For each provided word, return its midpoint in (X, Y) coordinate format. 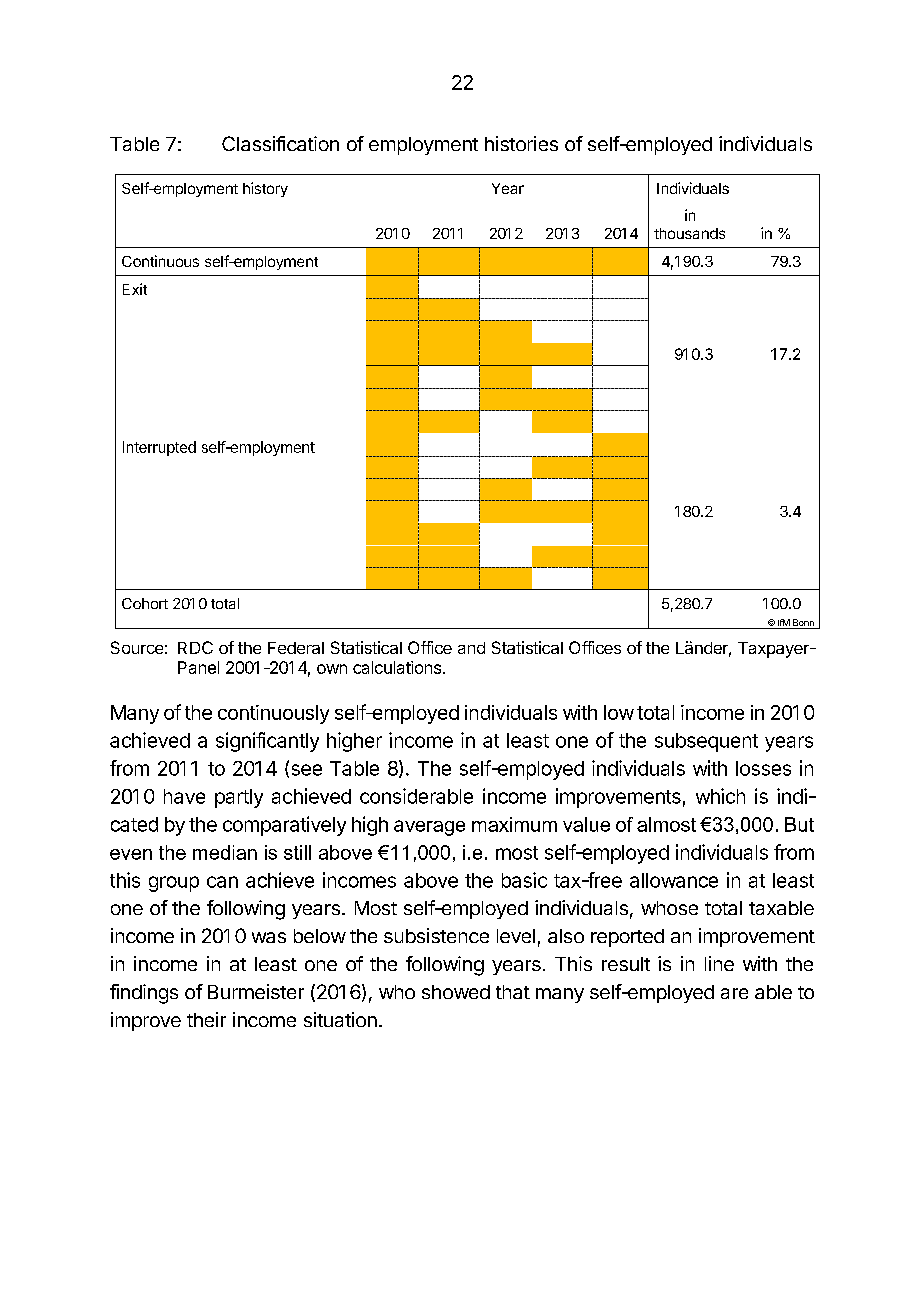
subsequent (706, 742)
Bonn (803, 624)
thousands (689, 233)
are (734, 993)
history (265, 189)
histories (521, 143)
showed (456, 992)
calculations (397, 667)
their (206, 1019)
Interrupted (159, 448)
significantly (267, 742)
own (332, 669)
